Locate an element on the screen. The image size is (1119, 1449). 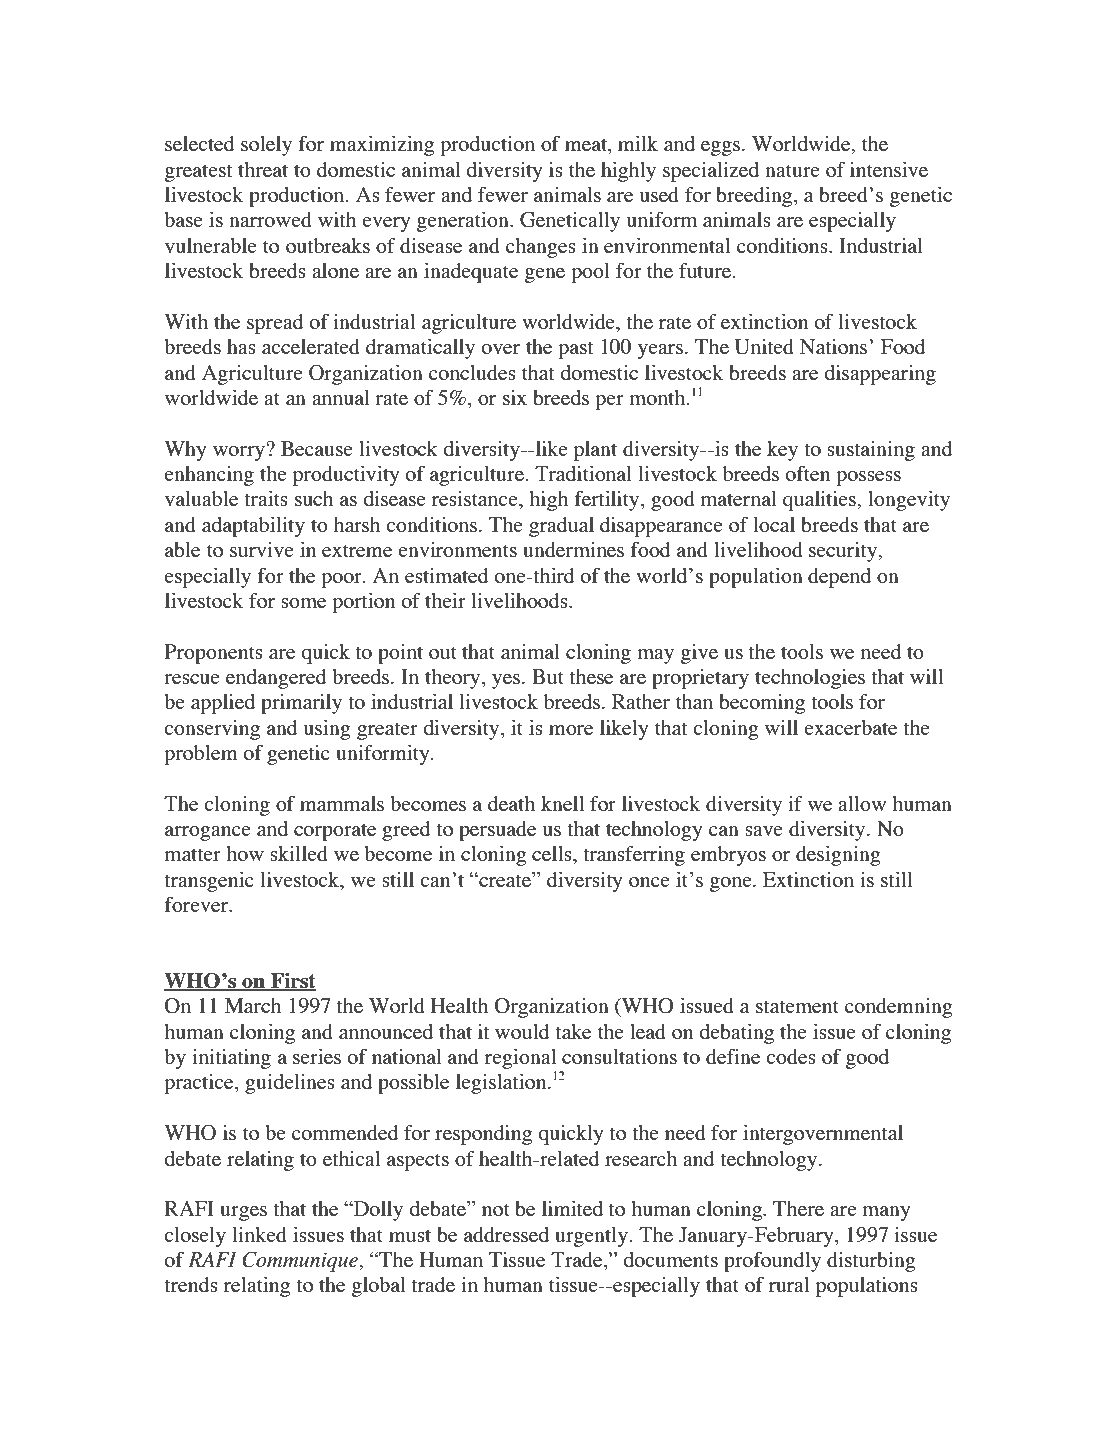
often is located at coordinates (807, 473).
